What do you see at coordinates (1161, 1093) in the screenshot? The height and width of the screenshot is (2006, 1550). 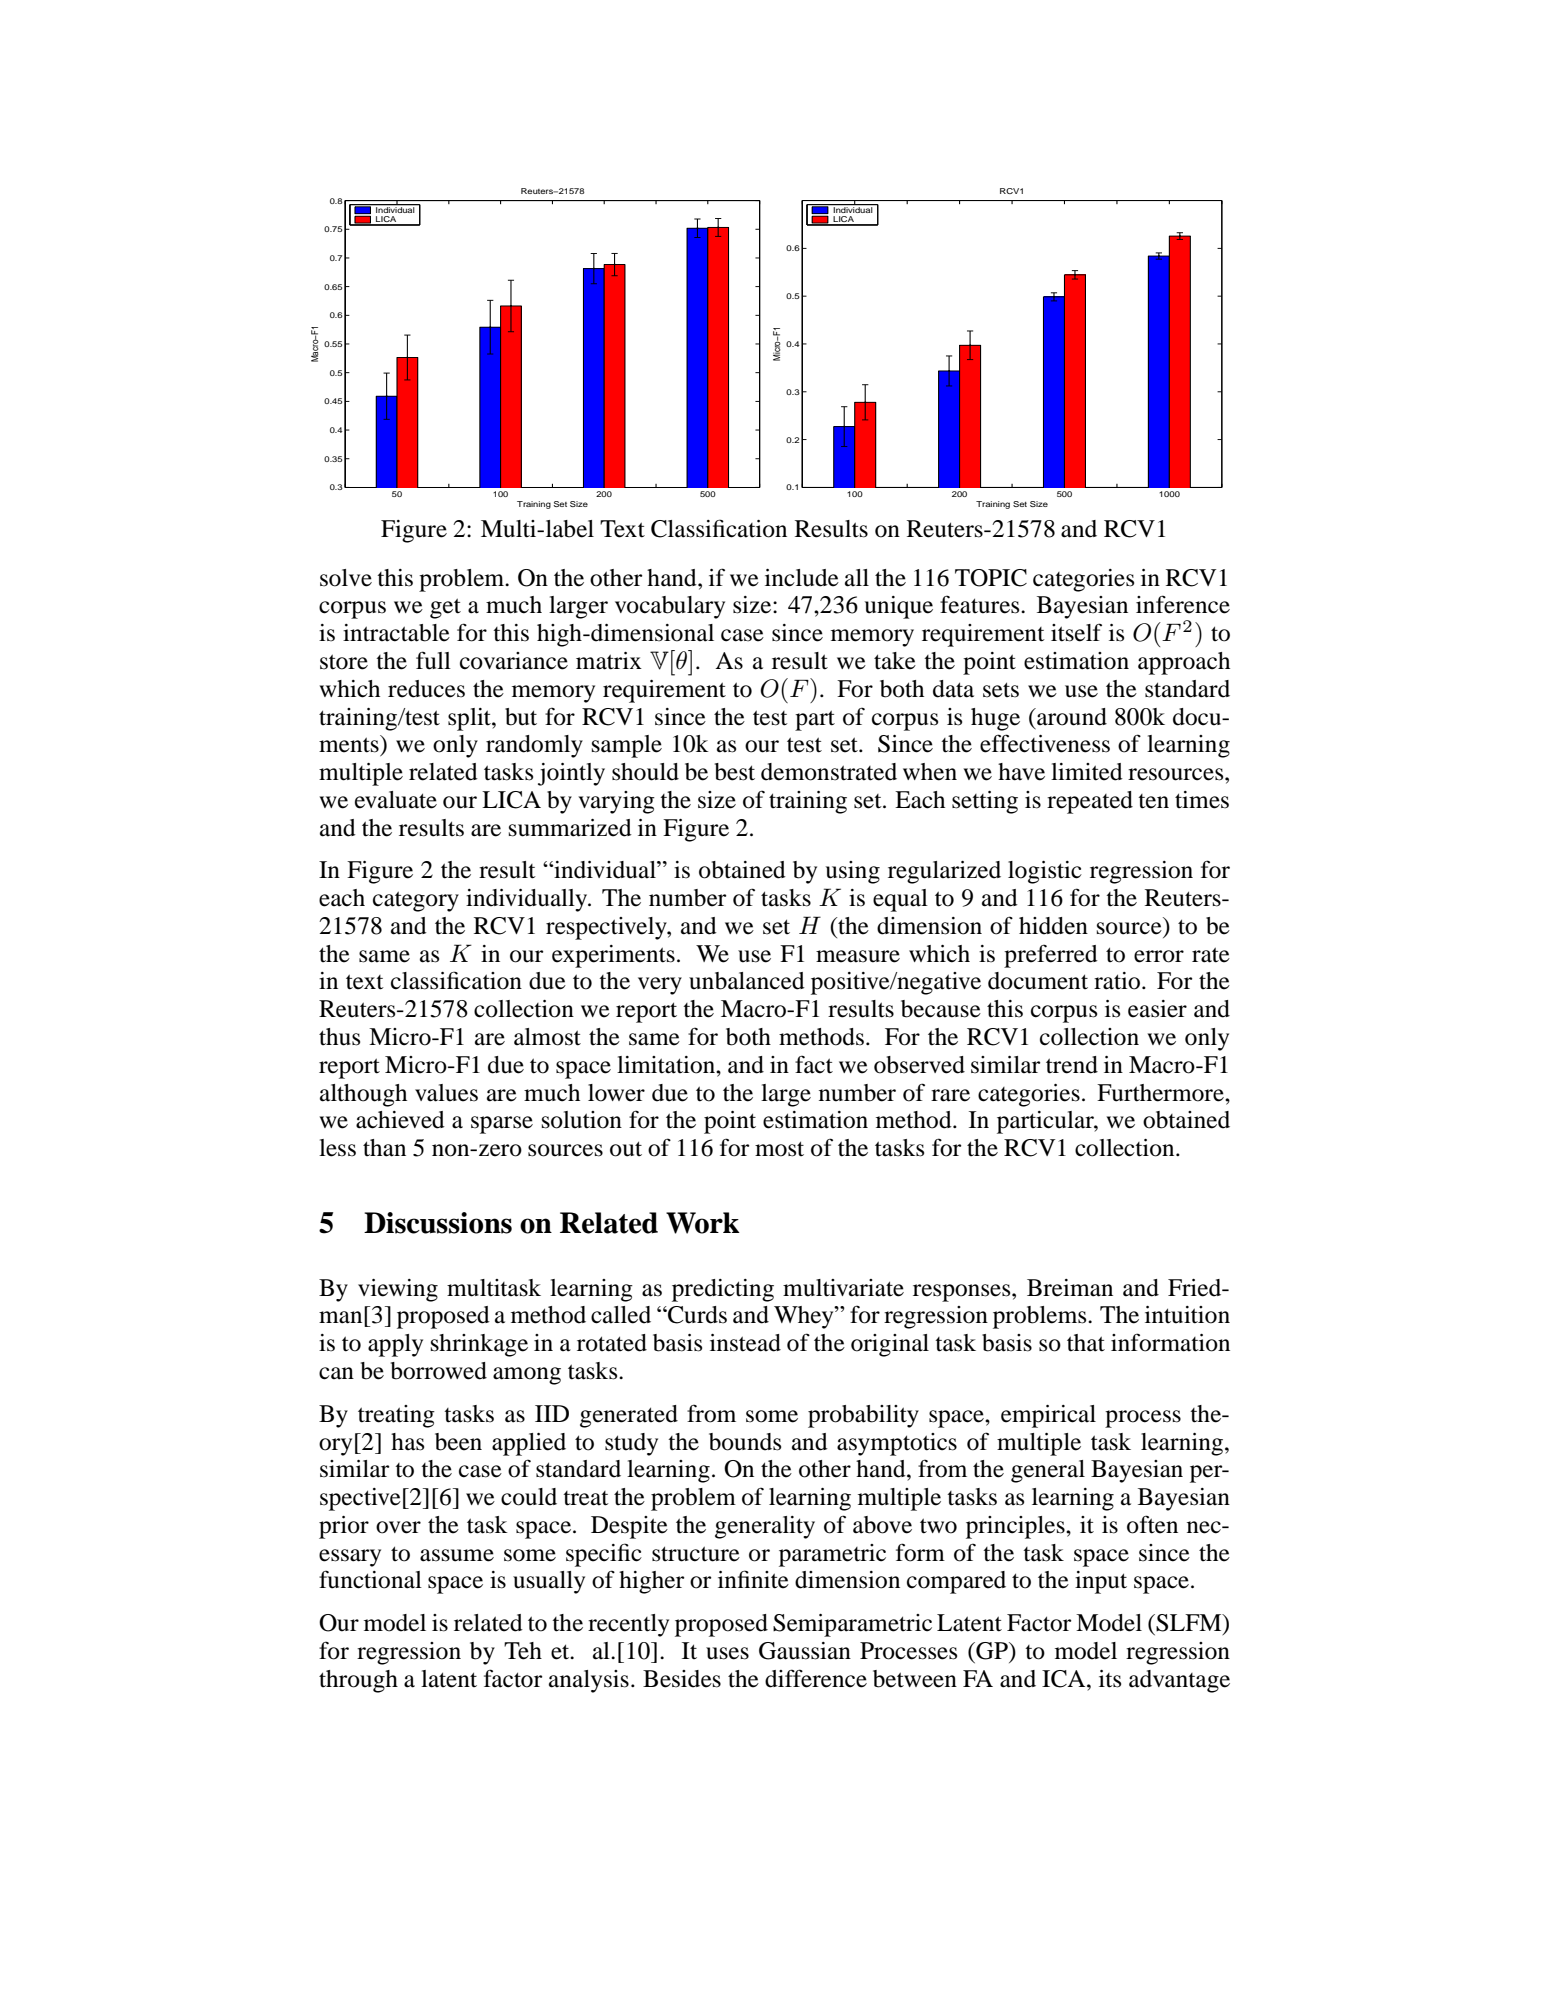 I see `Furthermore` at bounding box center [1161, 1093].
